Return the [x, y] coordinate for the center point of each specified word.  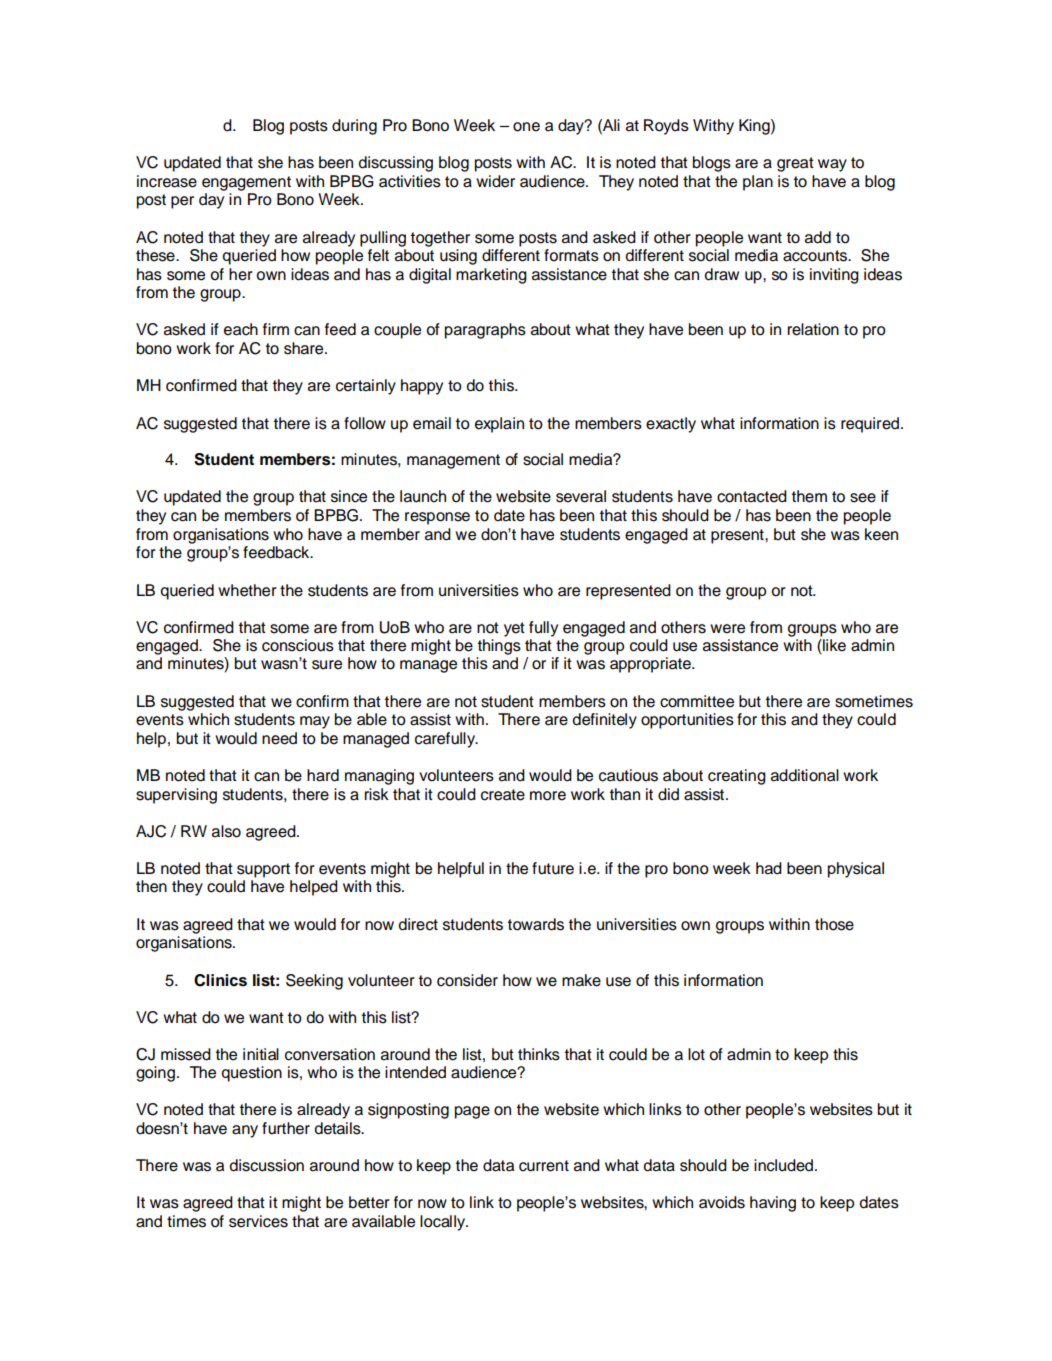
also [226, 831]
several [581, 496]
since [349, 496]
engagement [246, 183]
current [544, 1166]
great [795, 164]
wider [495, 181]
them [809, 496]
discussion [266, 1165]
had [769, 868]
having [773, 1204]
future [553, 868]
